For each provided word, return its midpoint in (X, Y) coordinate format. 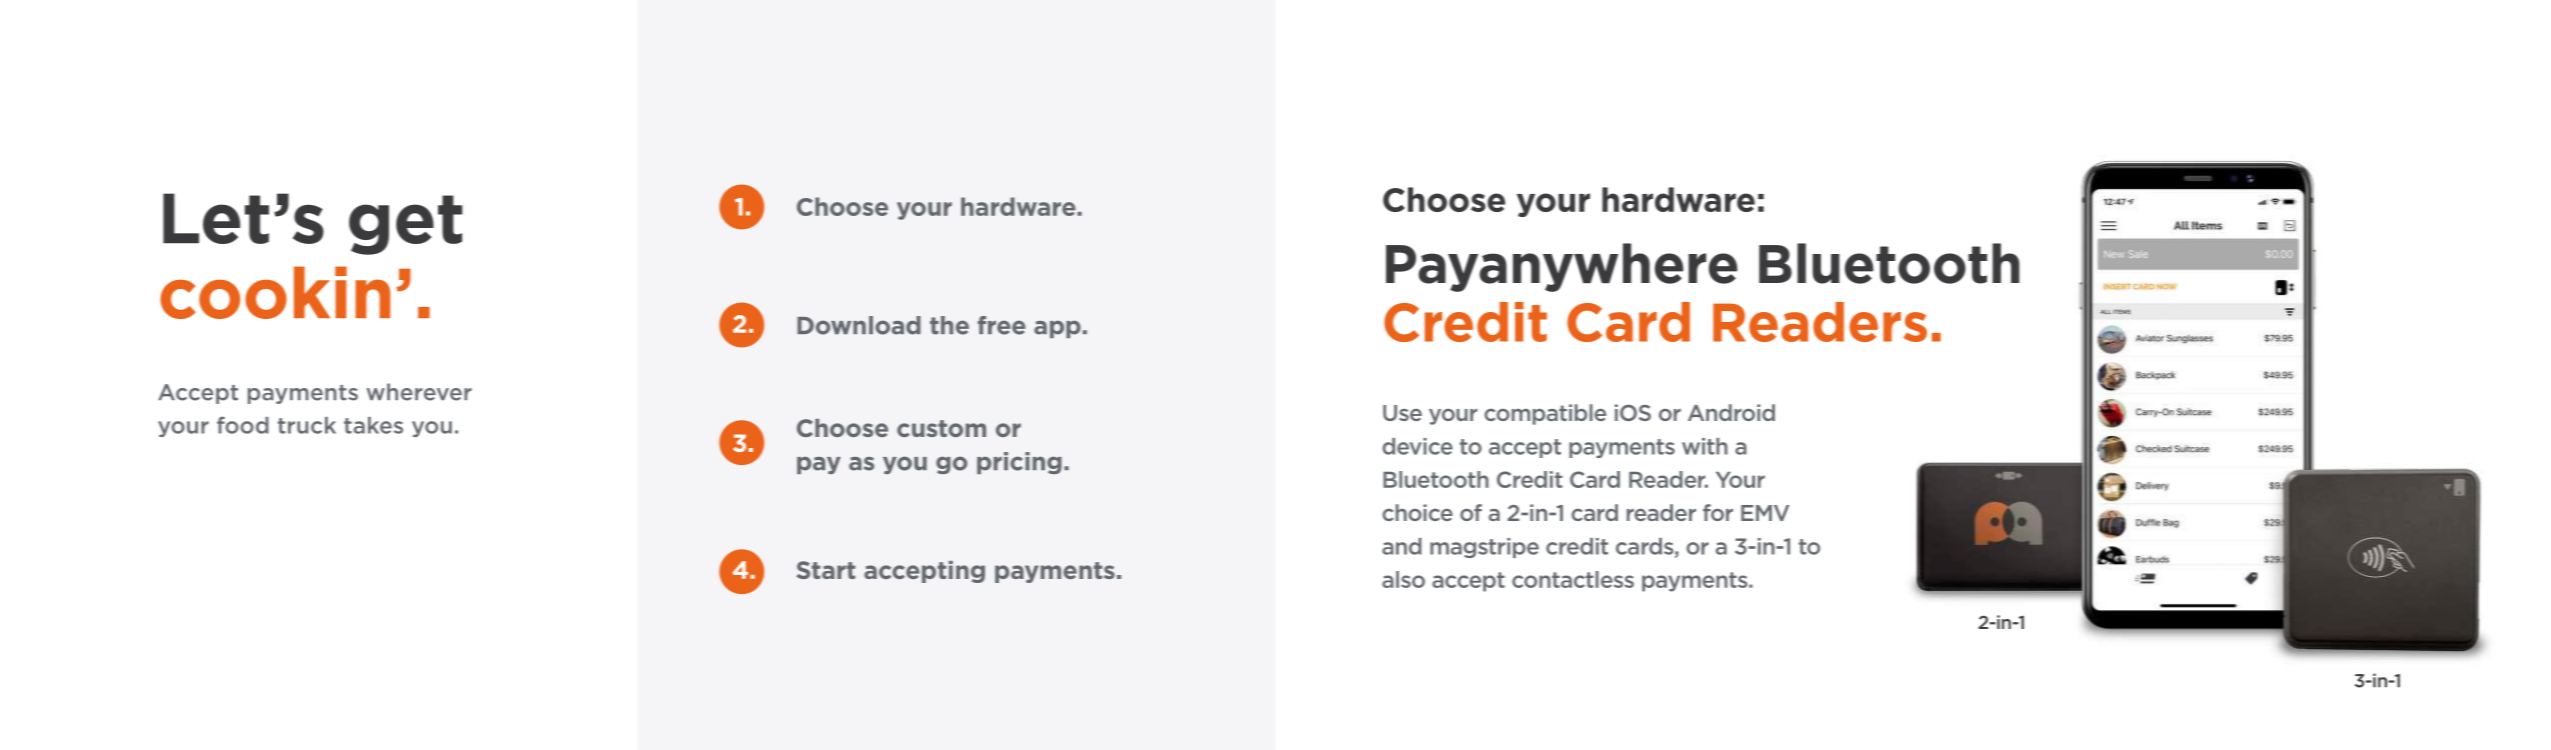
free (1002, 325)
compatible (1545, 414)
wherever (419, 392)
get (406, 225)
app (1057, 329)
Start (826, 570)
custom (941, 428)
